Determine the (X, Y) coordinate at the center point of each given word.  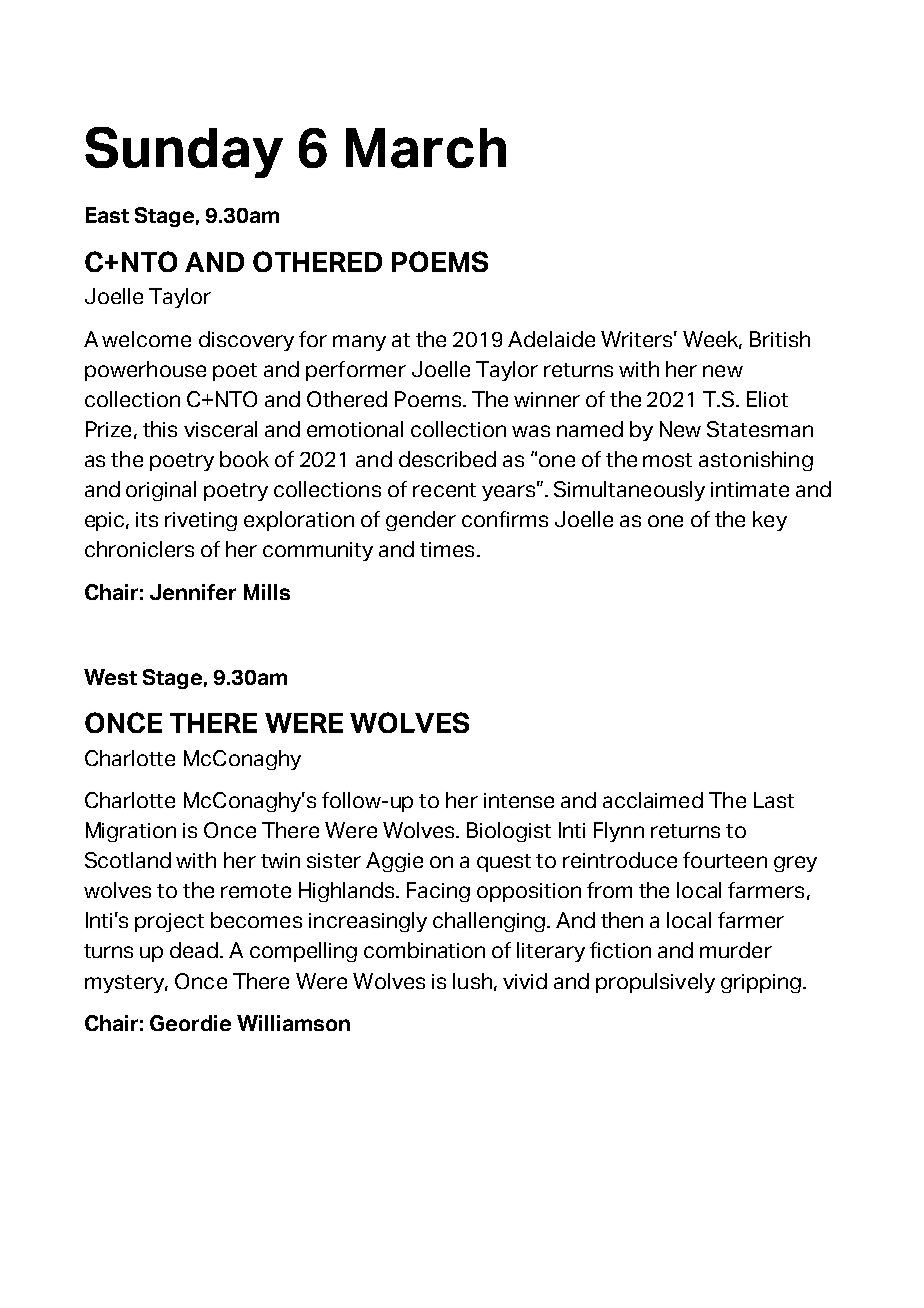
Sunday (184, 152)
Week (712, 340)
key (770, 521)
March (426, 148)
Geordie (190, 1023)
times (447, 549)
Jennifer (193, 592)
